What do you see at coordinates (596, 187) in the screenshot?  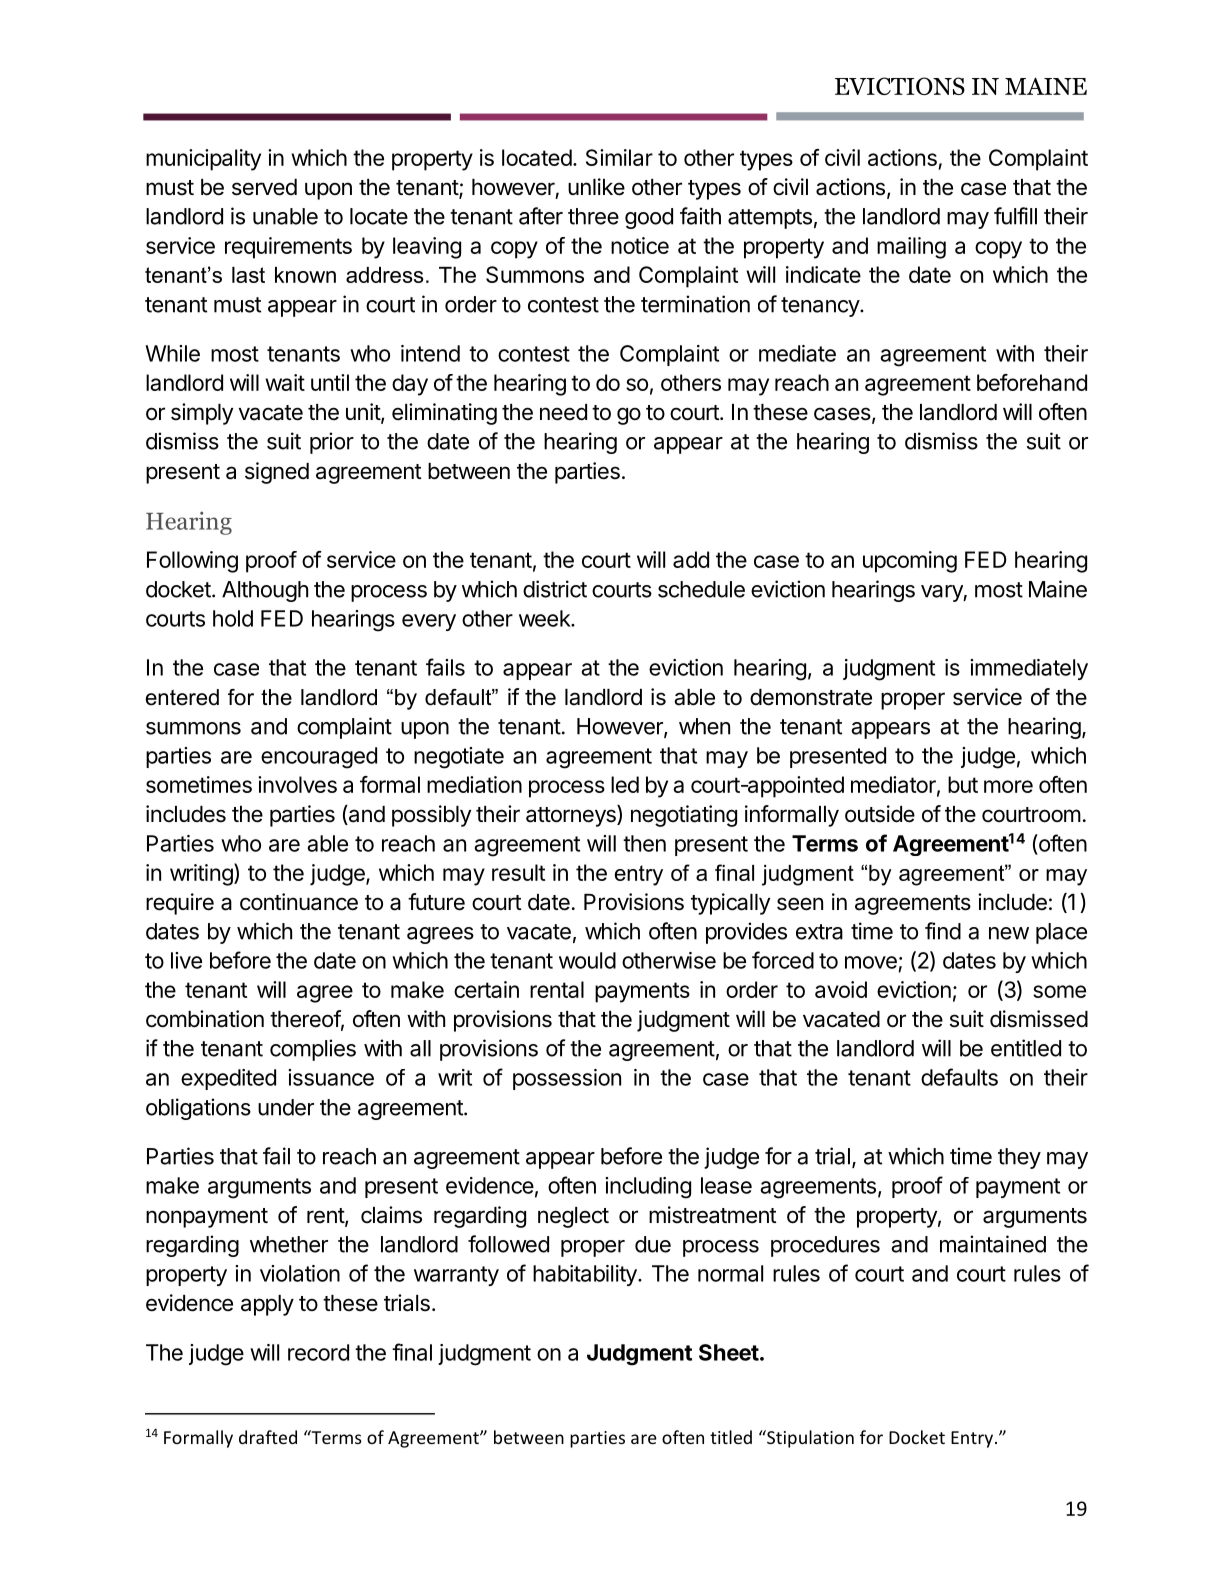 I see `unlike` at bounding box center [596, 187].
